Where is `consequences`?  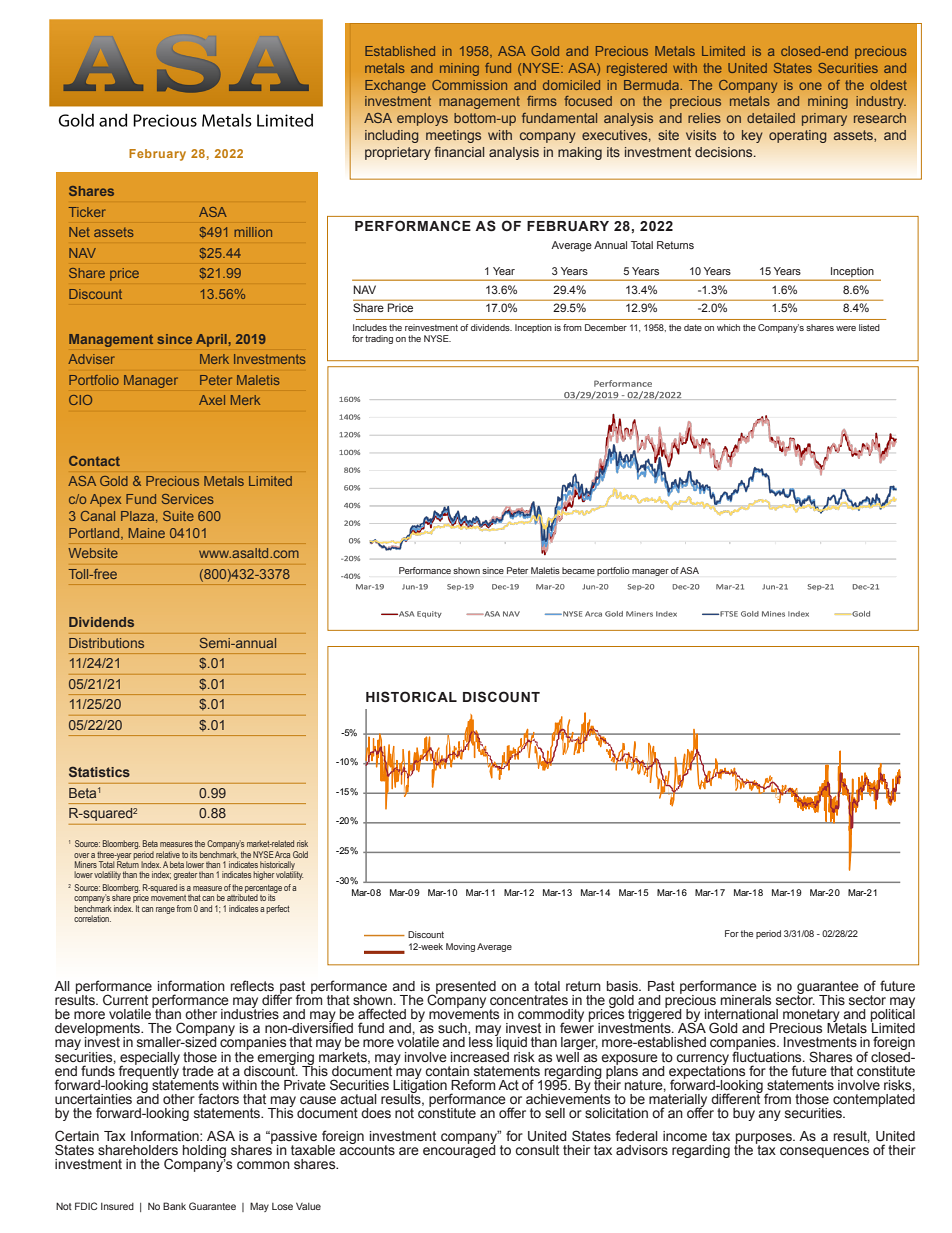
consequences is located at coordinates (824, 1152).
